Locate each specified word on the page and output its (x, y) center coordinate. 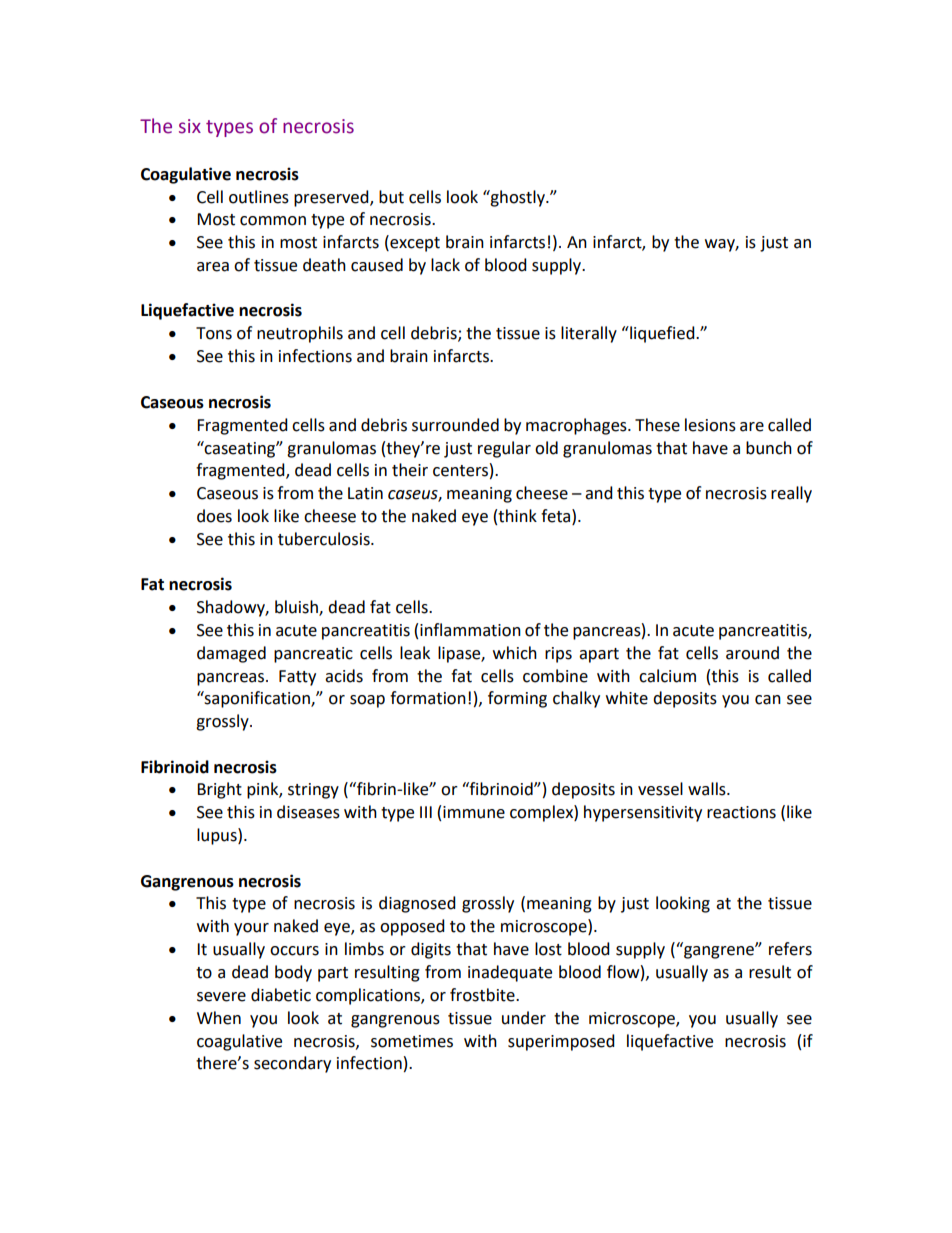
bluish (297, 608)
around (752, 653)
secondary (292, 1064)
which (515, 653)
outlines (259, 197)
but (391, 197)
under (524, 1018)
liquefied (662, 334)
